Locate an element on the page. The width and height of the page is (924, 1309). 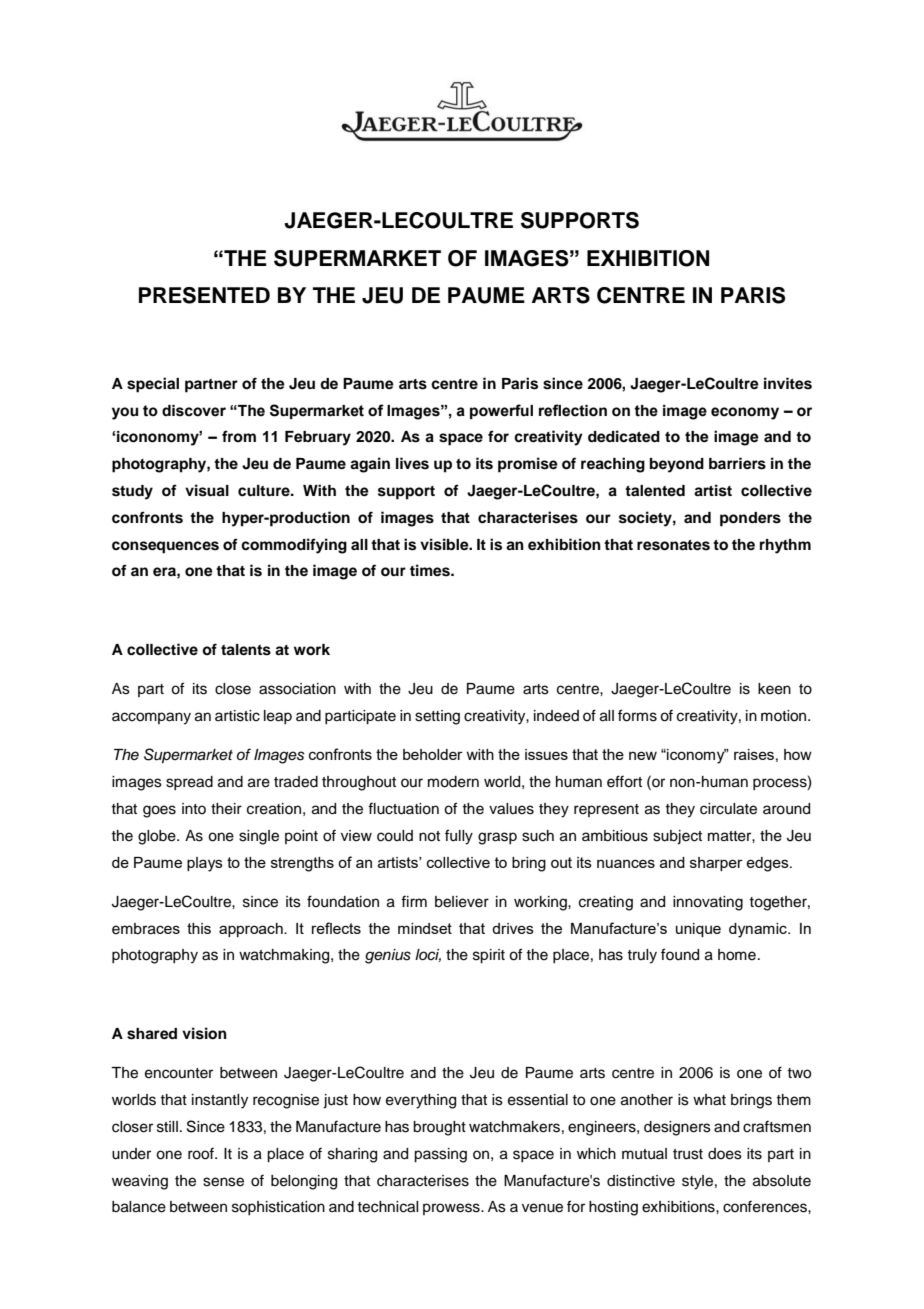
setting is located at coordinates (437, 717).
